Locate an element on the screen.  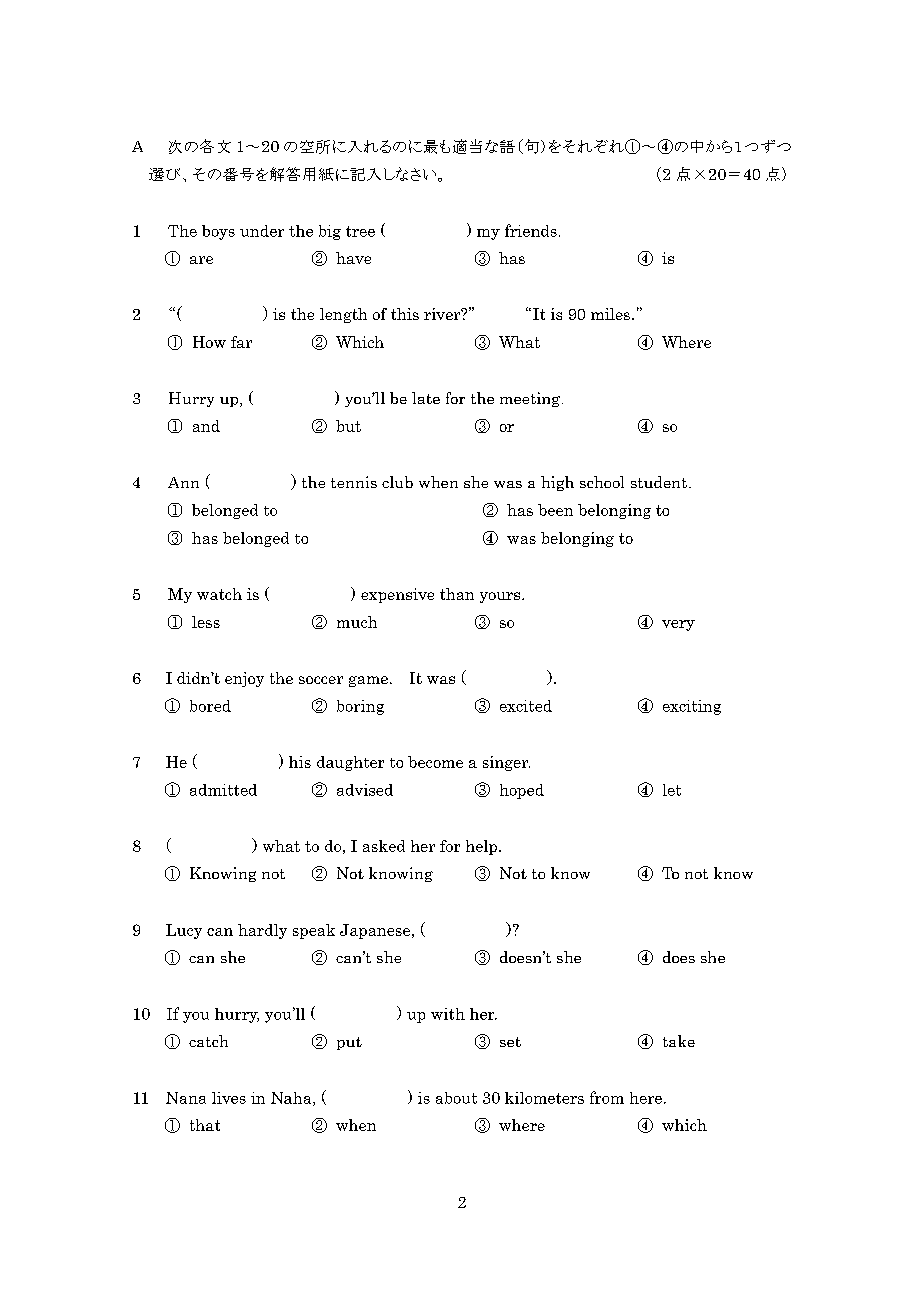
enjoy is located at coordinates (244, 679).
